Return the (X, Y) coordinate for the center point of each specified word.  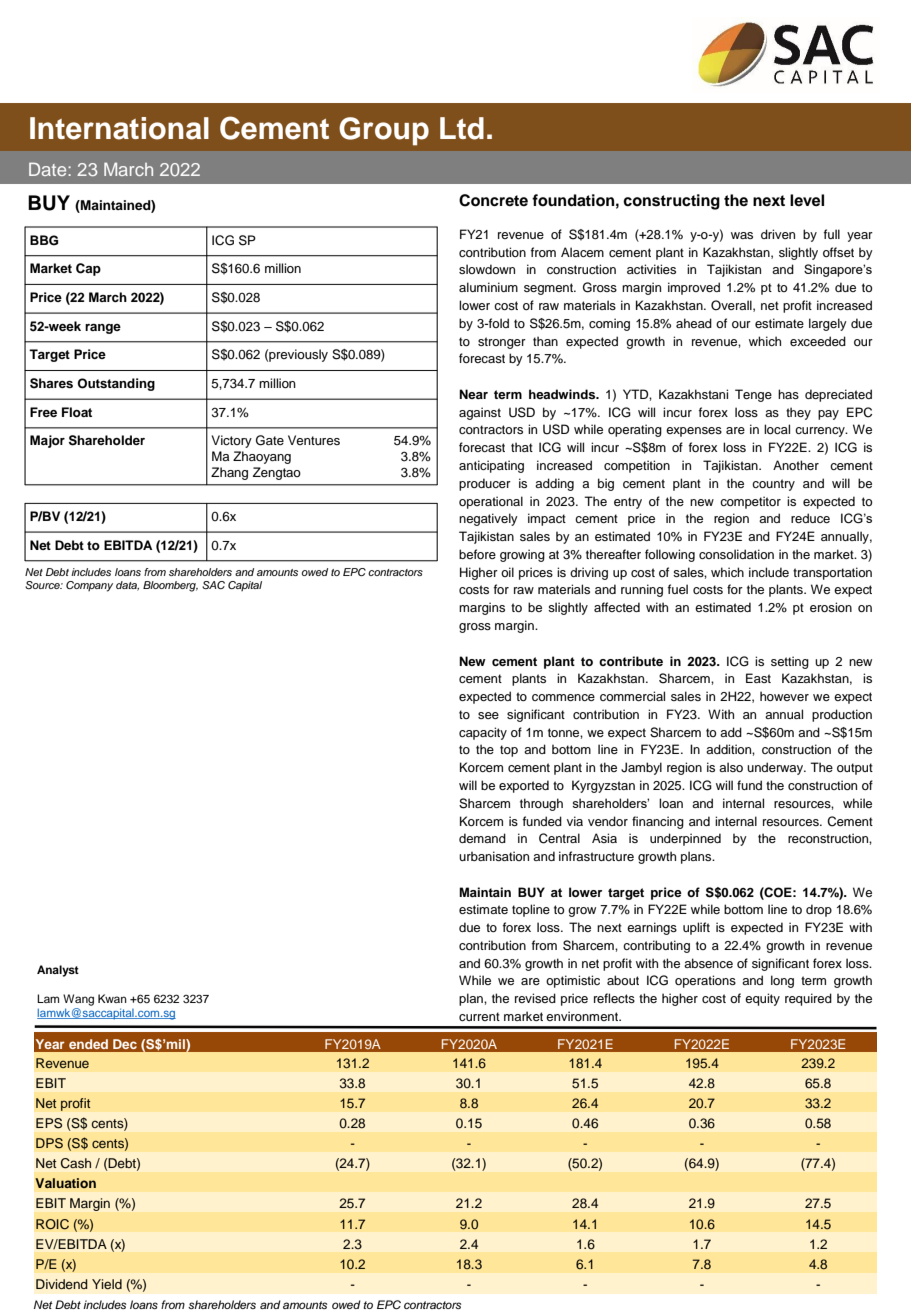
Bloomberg (170, 586)
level (807, 200)
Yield (107, 1284)
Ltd (462, 128)
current (479, 1016)
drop (819, 910)
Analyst (58, 971)
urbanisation (494, 856)
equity (762, 999)
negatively (488, 519)
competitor (750, 502)
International (119, 128)
